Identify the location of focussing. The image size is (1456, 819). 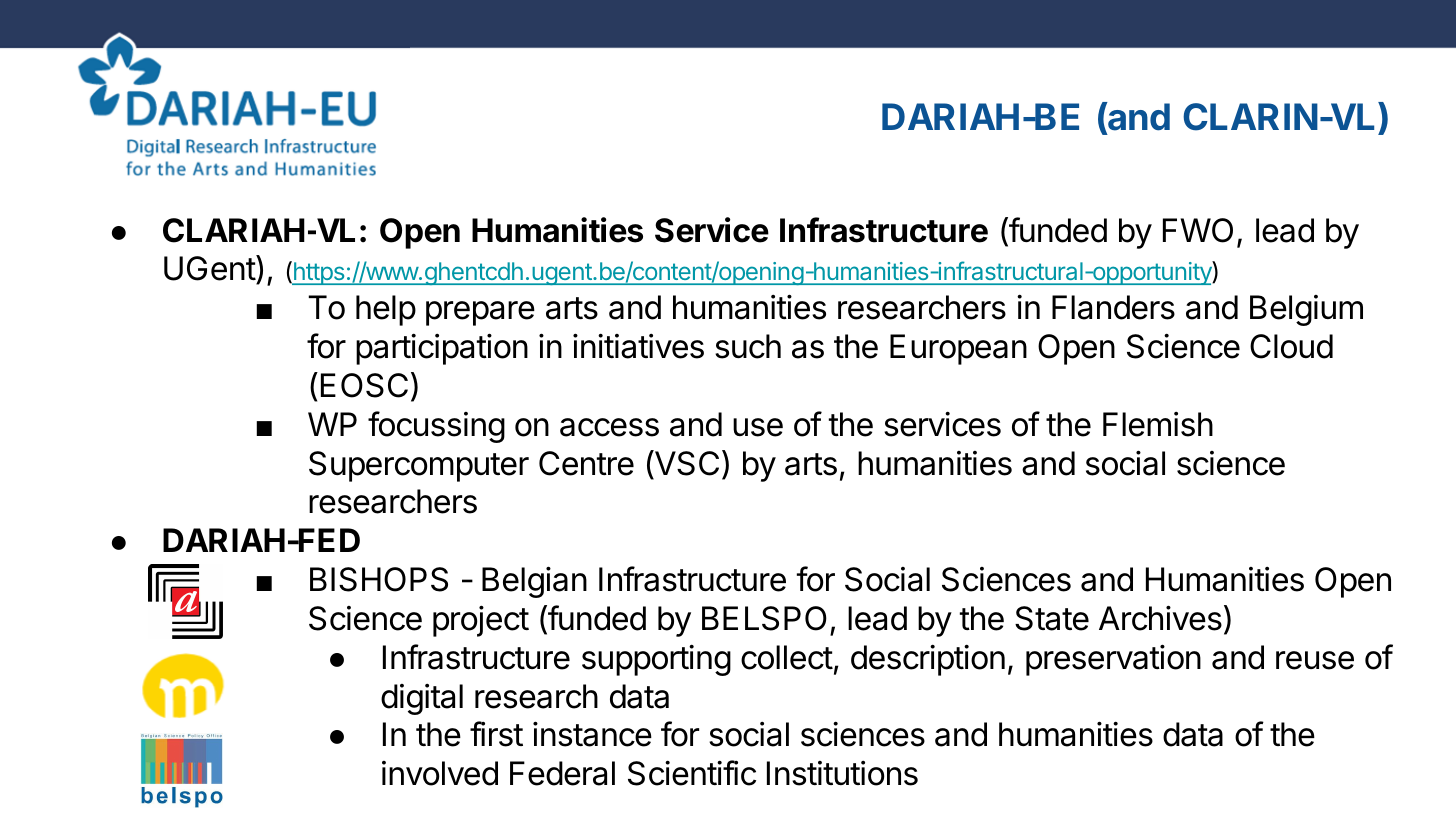
(436, 427).
